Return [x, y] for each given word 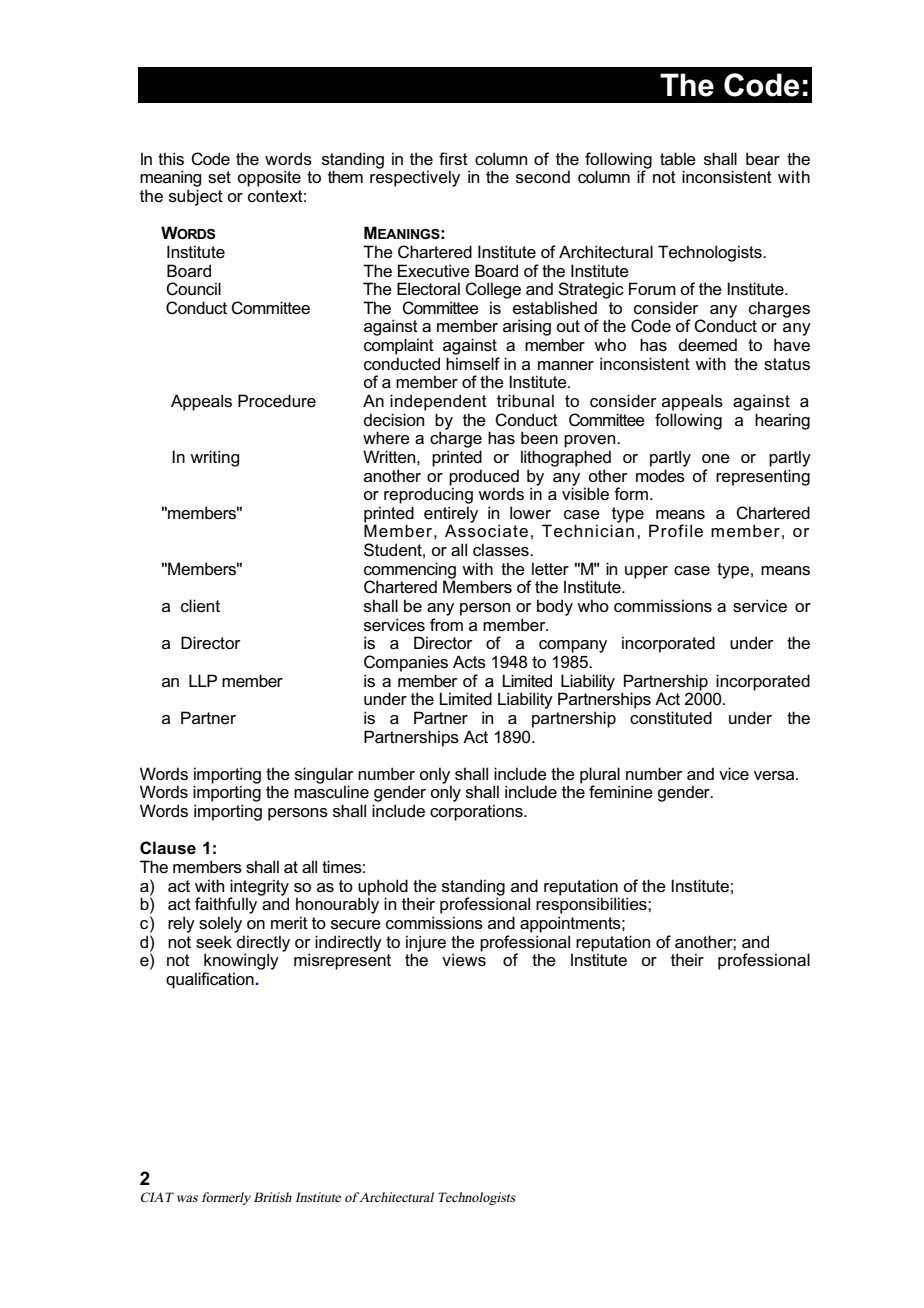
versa [775, 776]
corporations [477, 812]
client [200, 606]
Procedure [277, 401]
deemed [708, 345]
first [453, 159]
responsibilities [592, 905]
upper [646, 572]
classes [502, 550]
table [678, 159]
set [219, 177]
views [464, 960]
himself [473, 364]
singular [324, 776]
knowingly [241, 961]
